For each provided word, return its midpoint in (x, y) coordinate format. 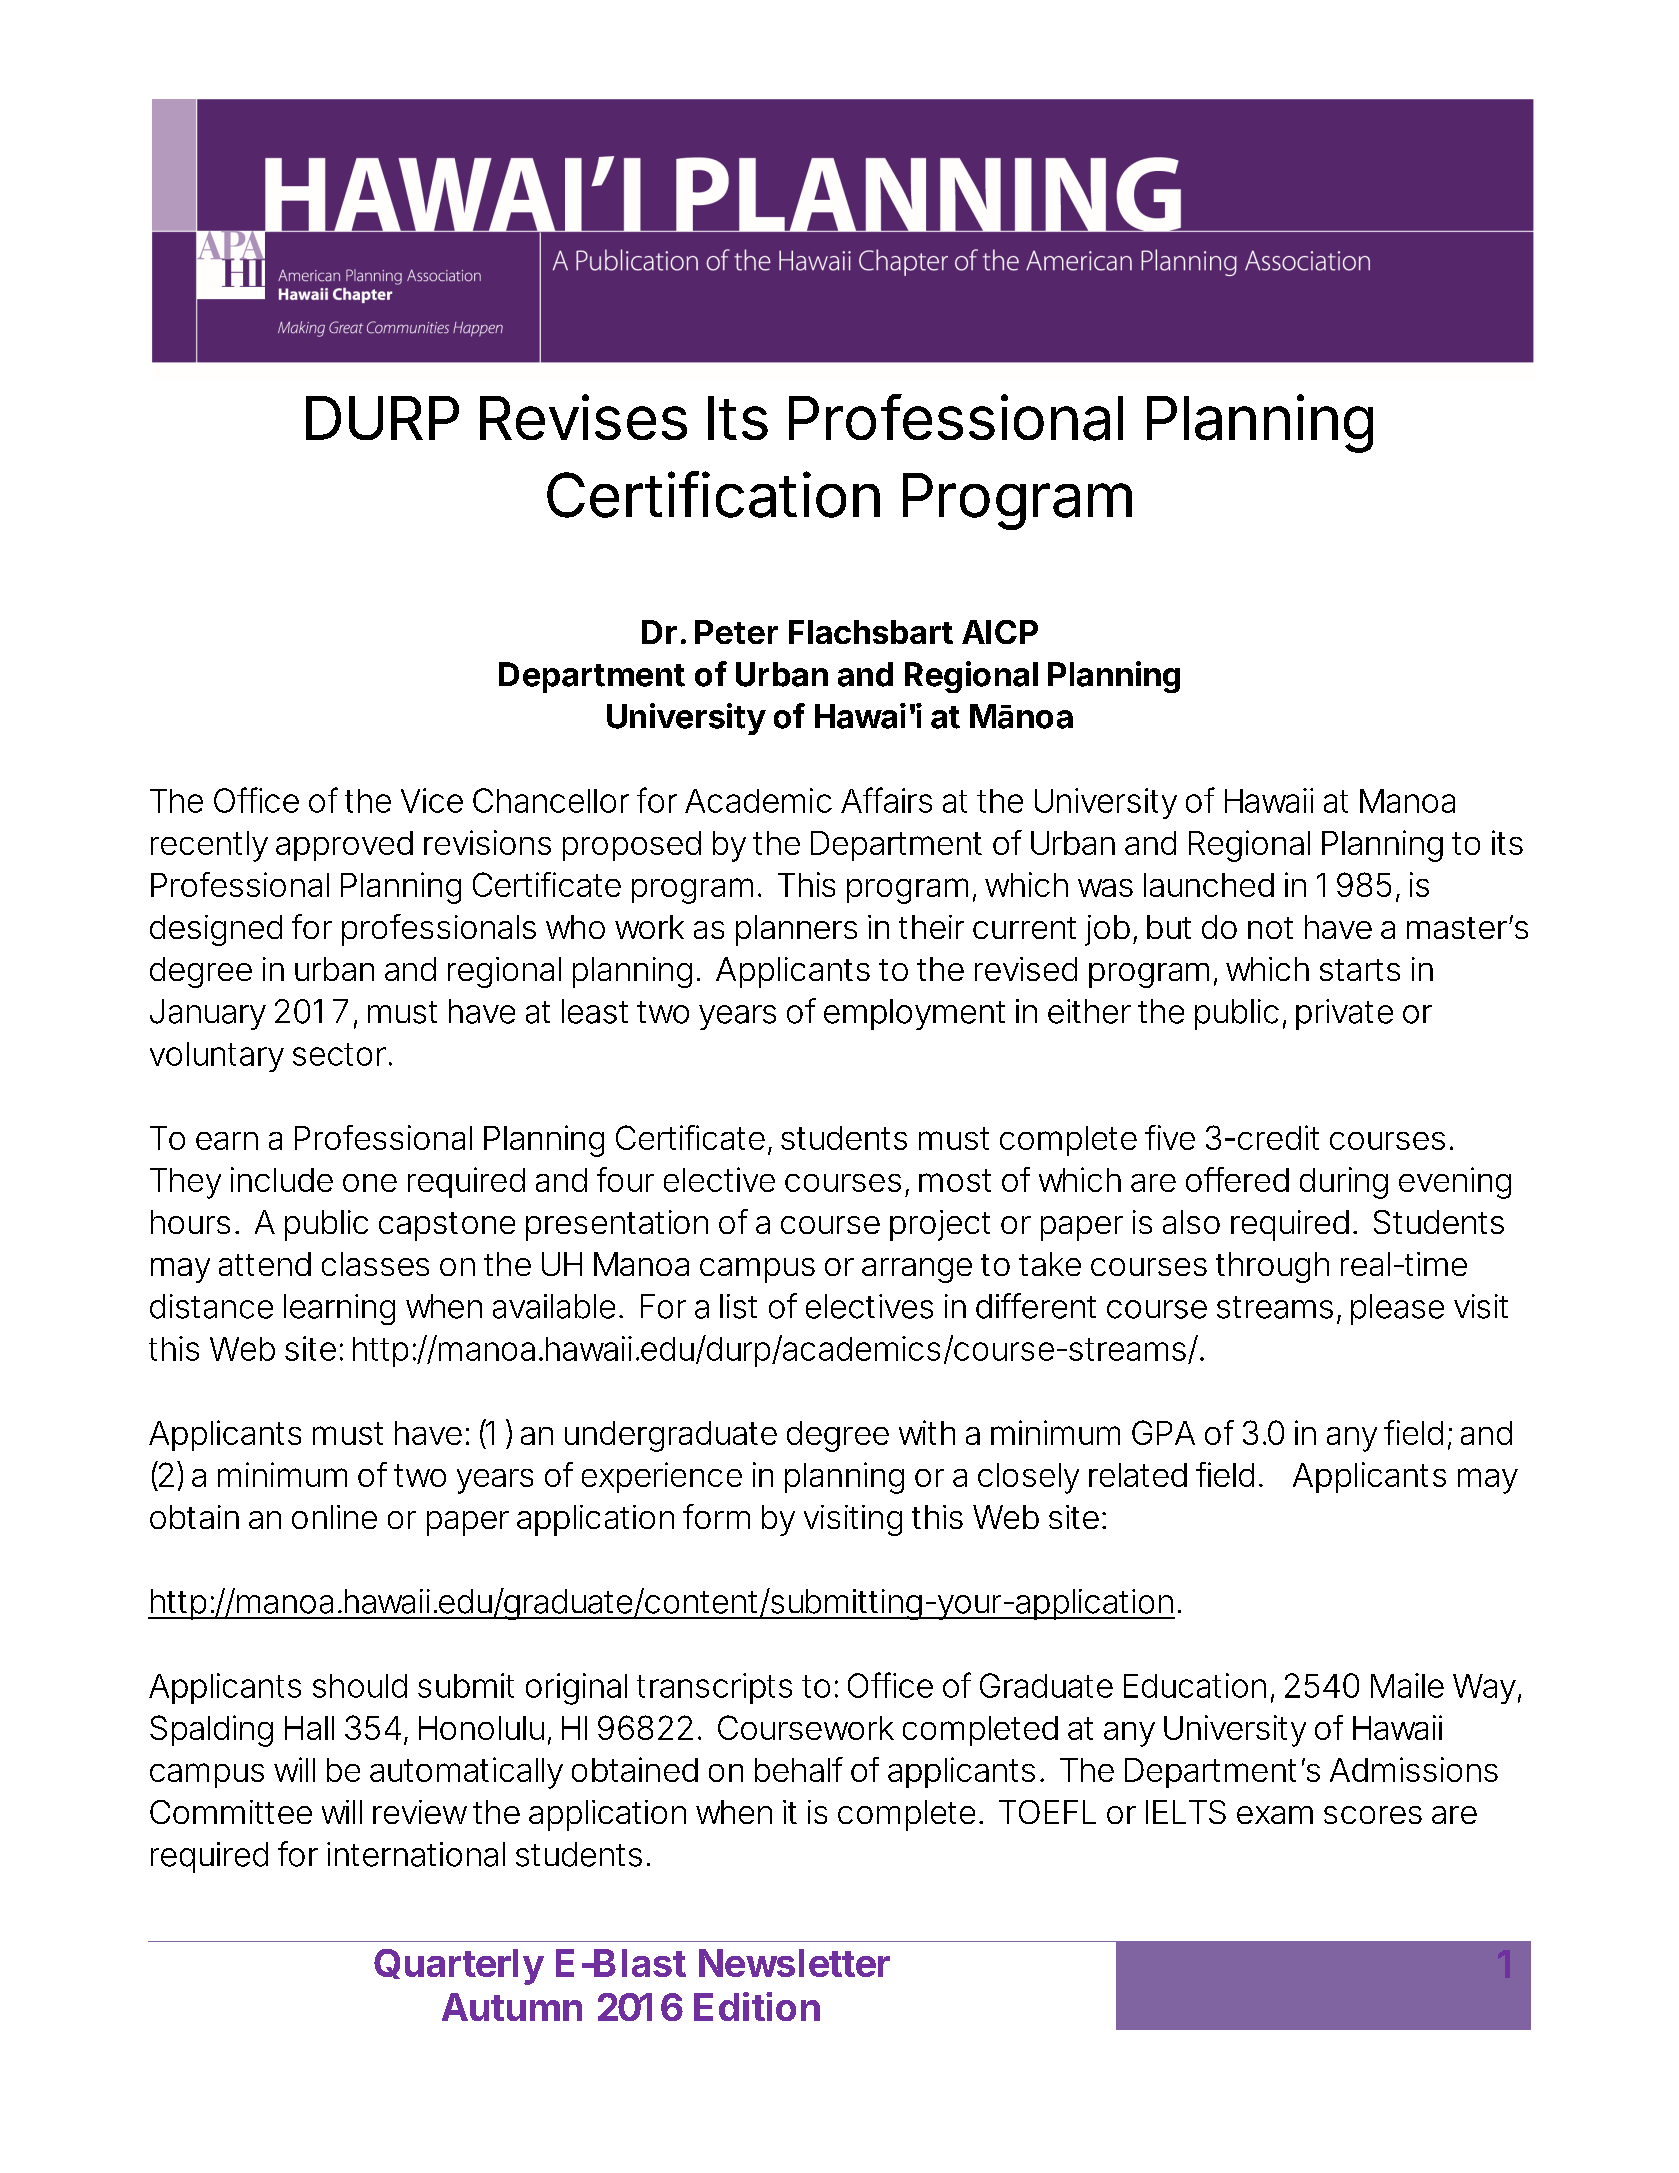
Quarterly (459, 1967)
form (716, 1516)
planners (796, 930)
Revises (583, 417)
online (334, 1517)
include (282, 1179)
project (940, 1225)
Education (1195, 1685)
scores (1373, 1815)
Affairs (886, 800)
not (1270, 928)
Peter (736, 632)
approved (344, 846)
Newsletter (794, 1963)
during (1344, 1183)
